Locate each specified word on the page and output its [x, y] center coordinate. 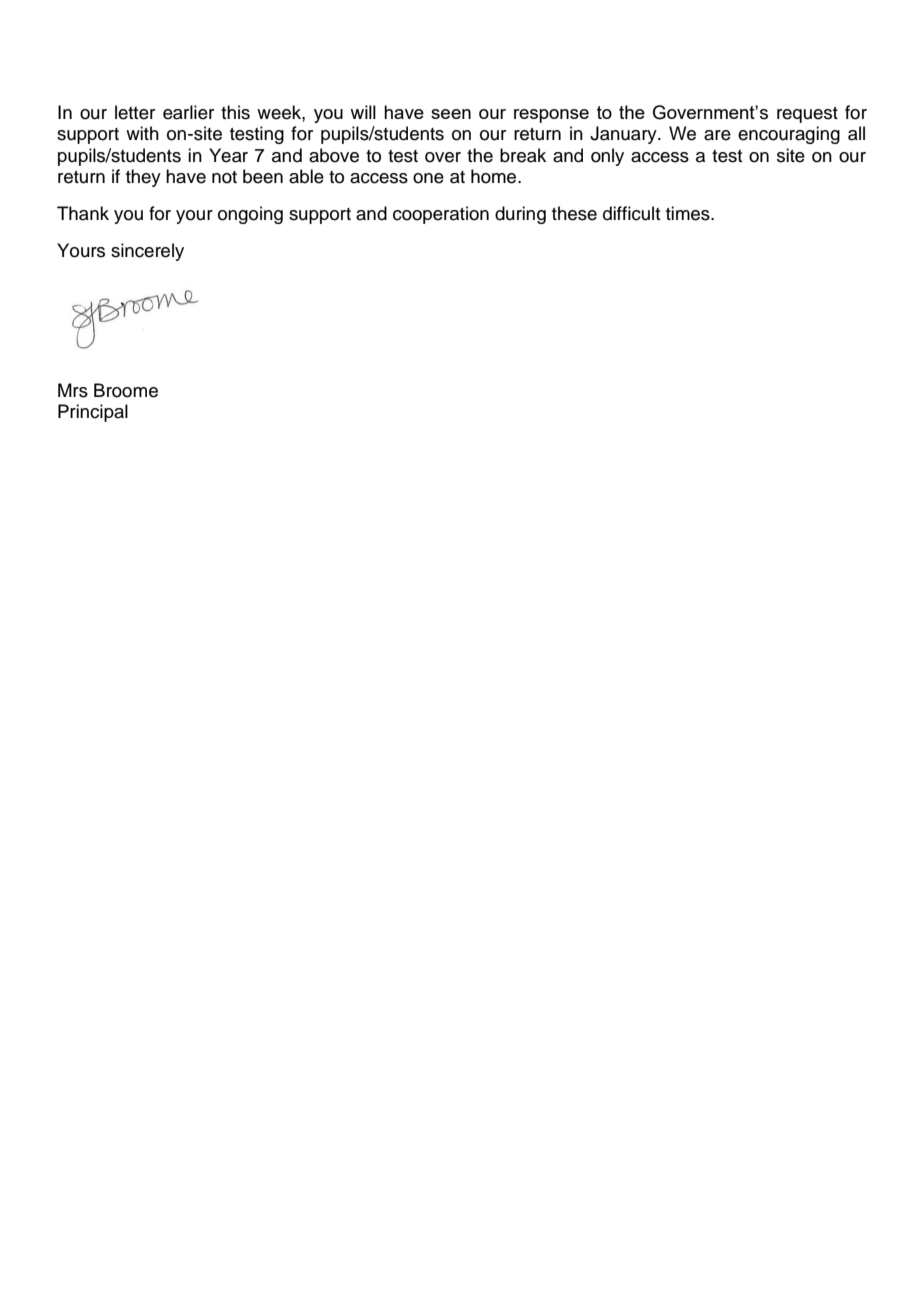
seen [451, 114]
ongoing [250, 215]
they [143, 178]
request [807, 115]
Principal [93, 413]
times [689, 213]
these [574, 213]
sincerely [147, 252]
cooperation [441, 215]
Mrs [73, 390]
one [428, 178]
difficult [631, 213]
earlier [188, 112]
